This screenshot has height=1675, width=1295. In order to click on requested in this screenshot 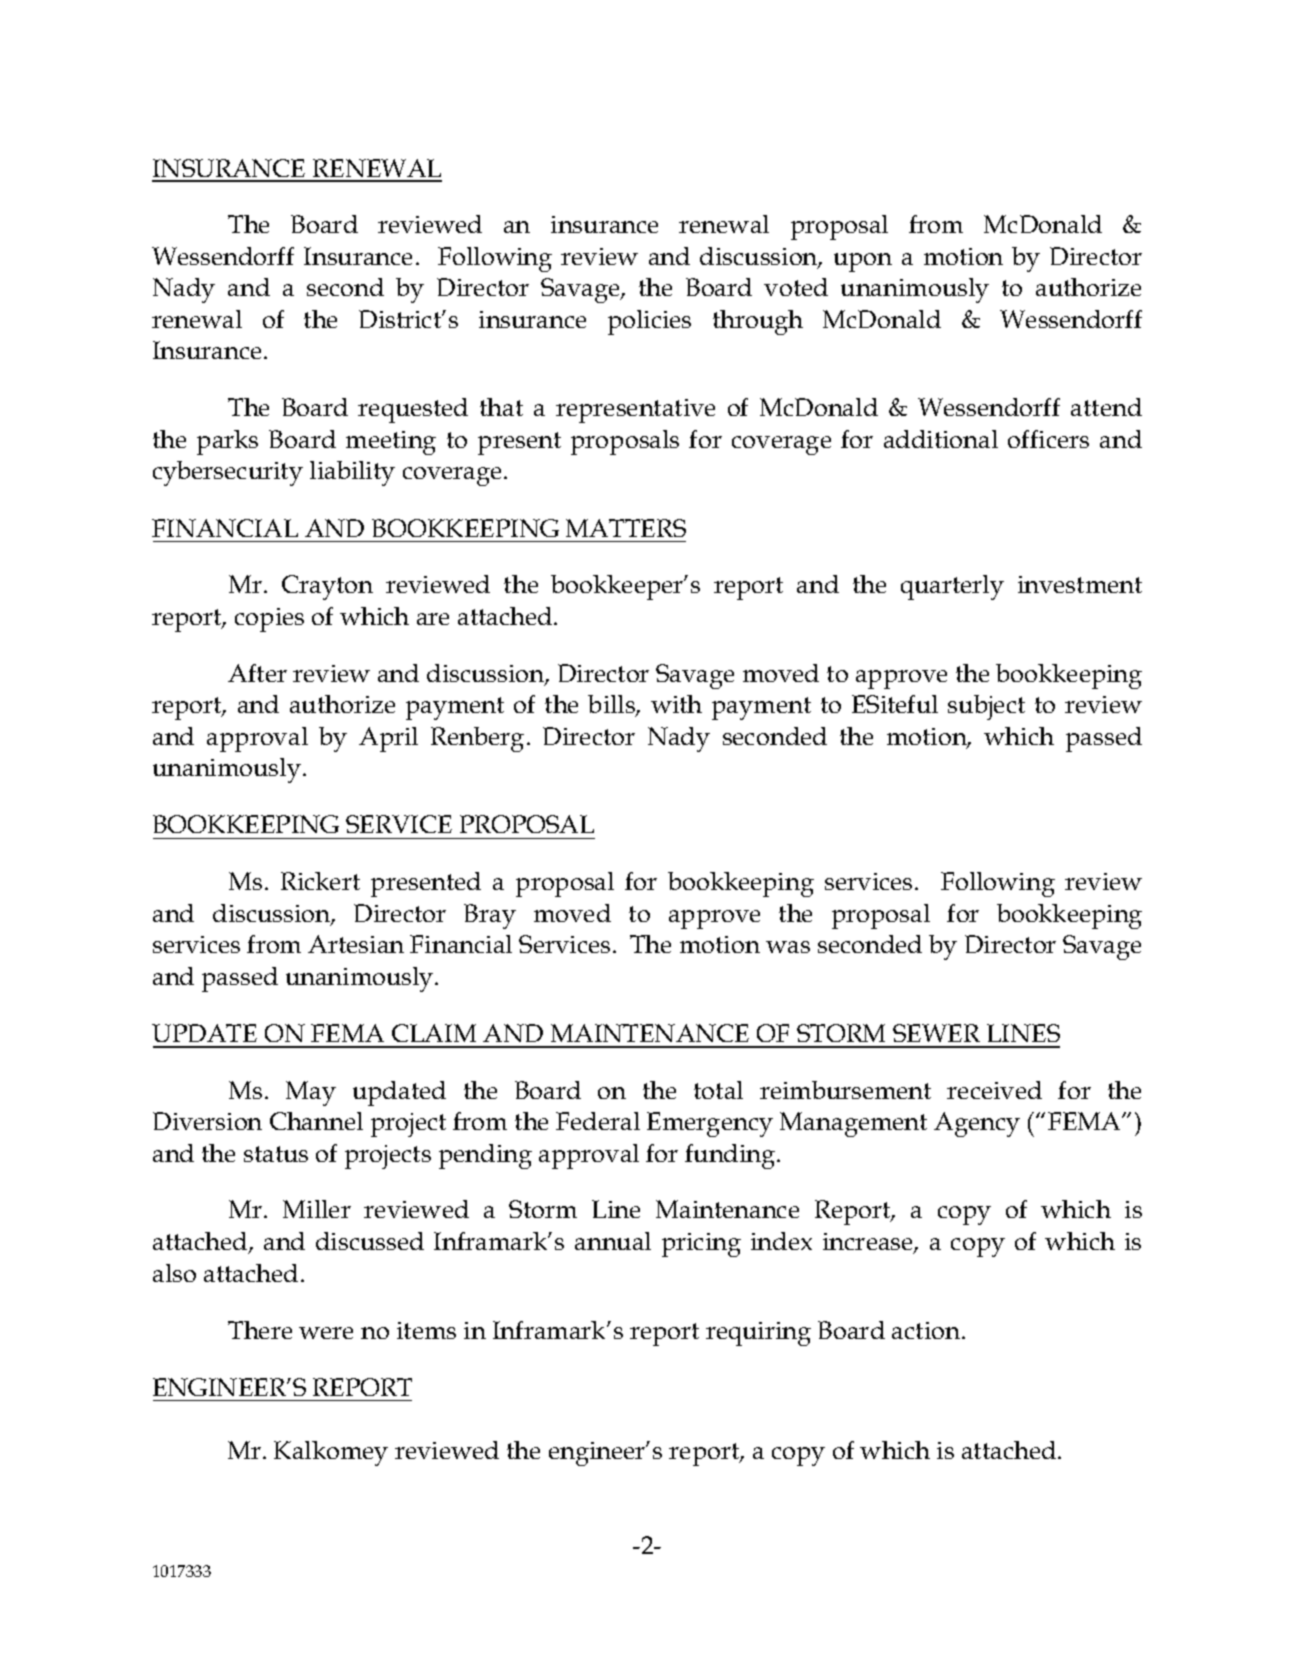, I will do `click(413, 410)`.
